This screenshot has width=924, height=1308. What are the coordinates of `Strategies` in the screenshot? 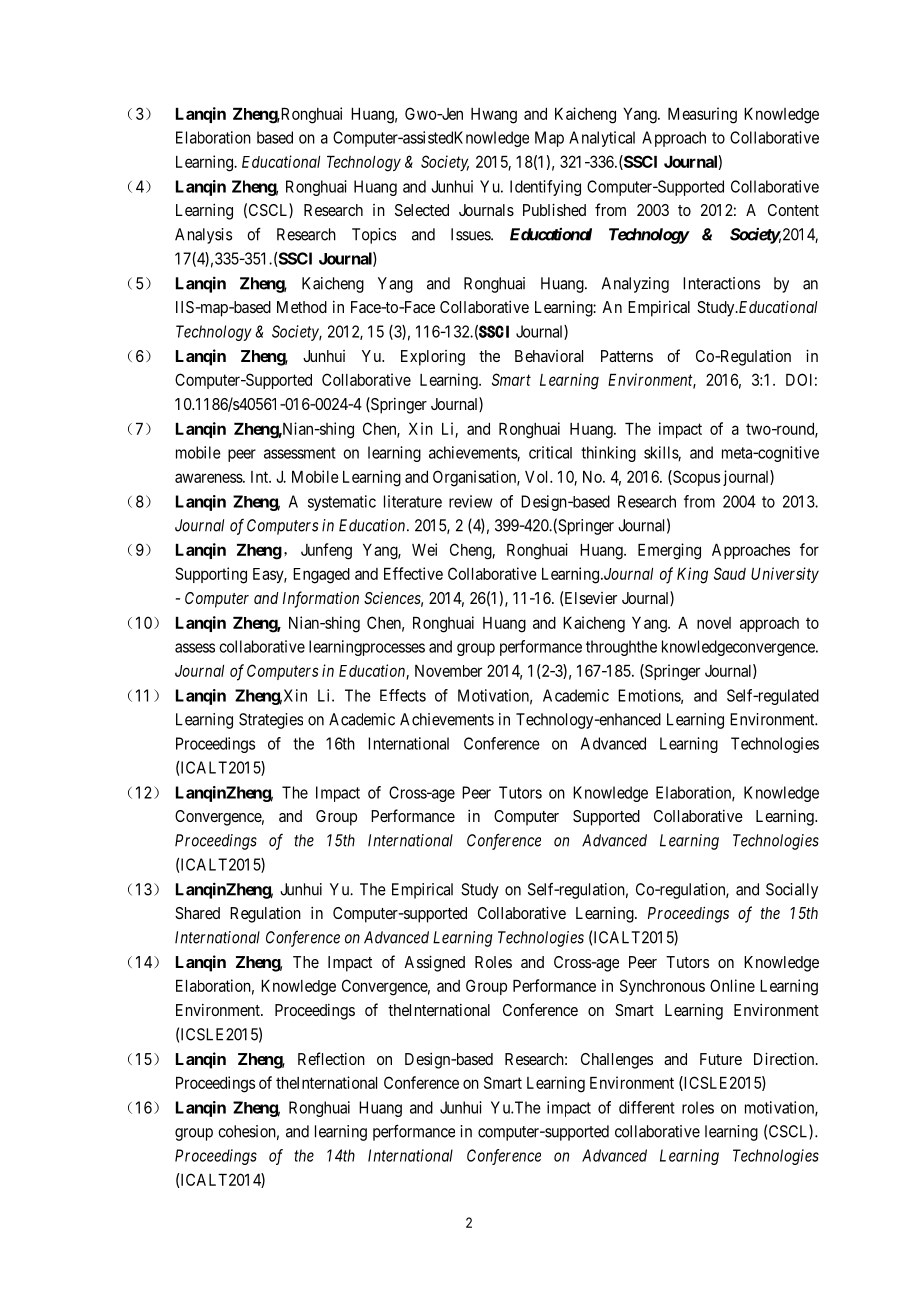 It's located at (271, 721).
